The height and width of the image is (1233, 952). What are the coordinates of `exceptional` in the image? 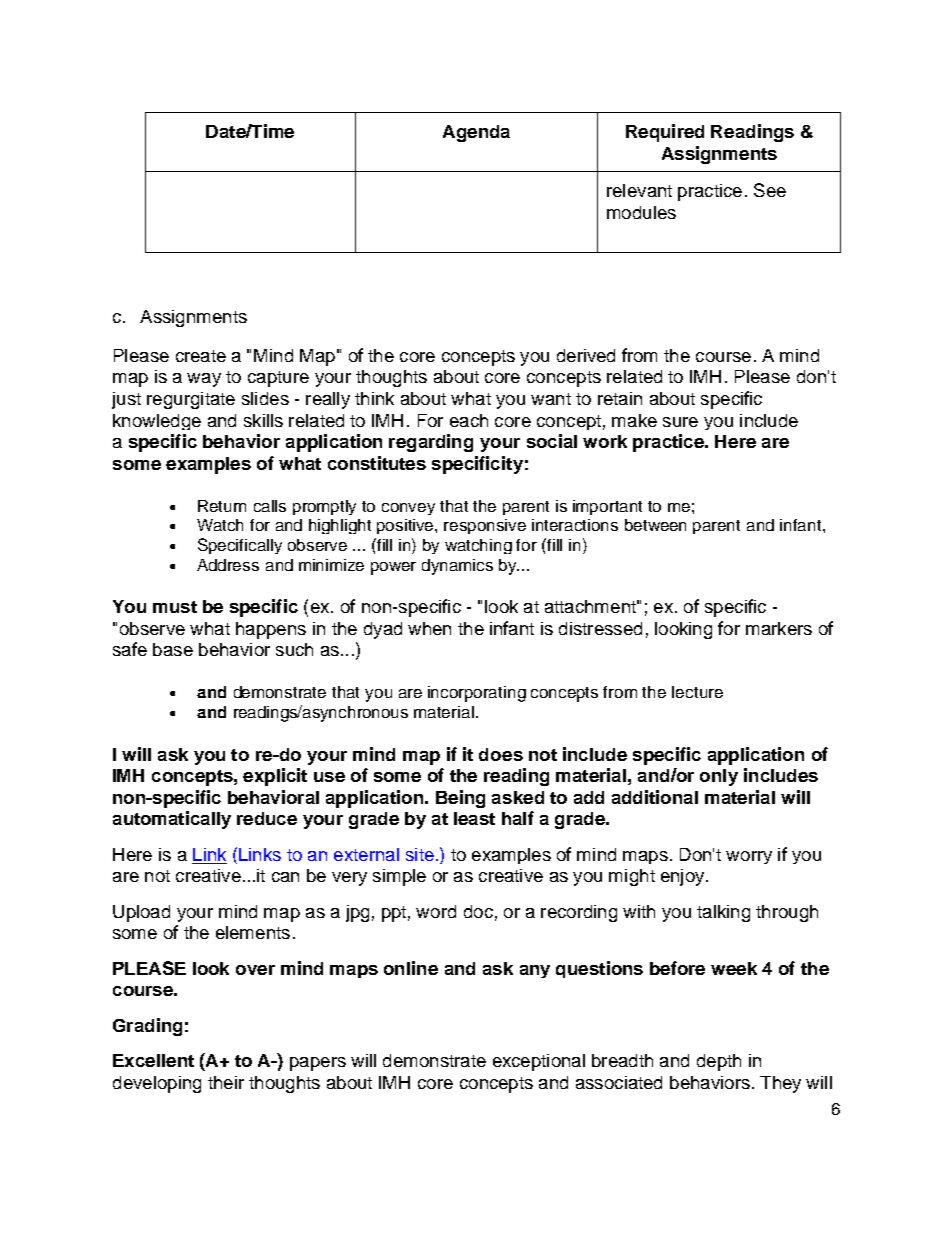 It's located at (539, 1062).
